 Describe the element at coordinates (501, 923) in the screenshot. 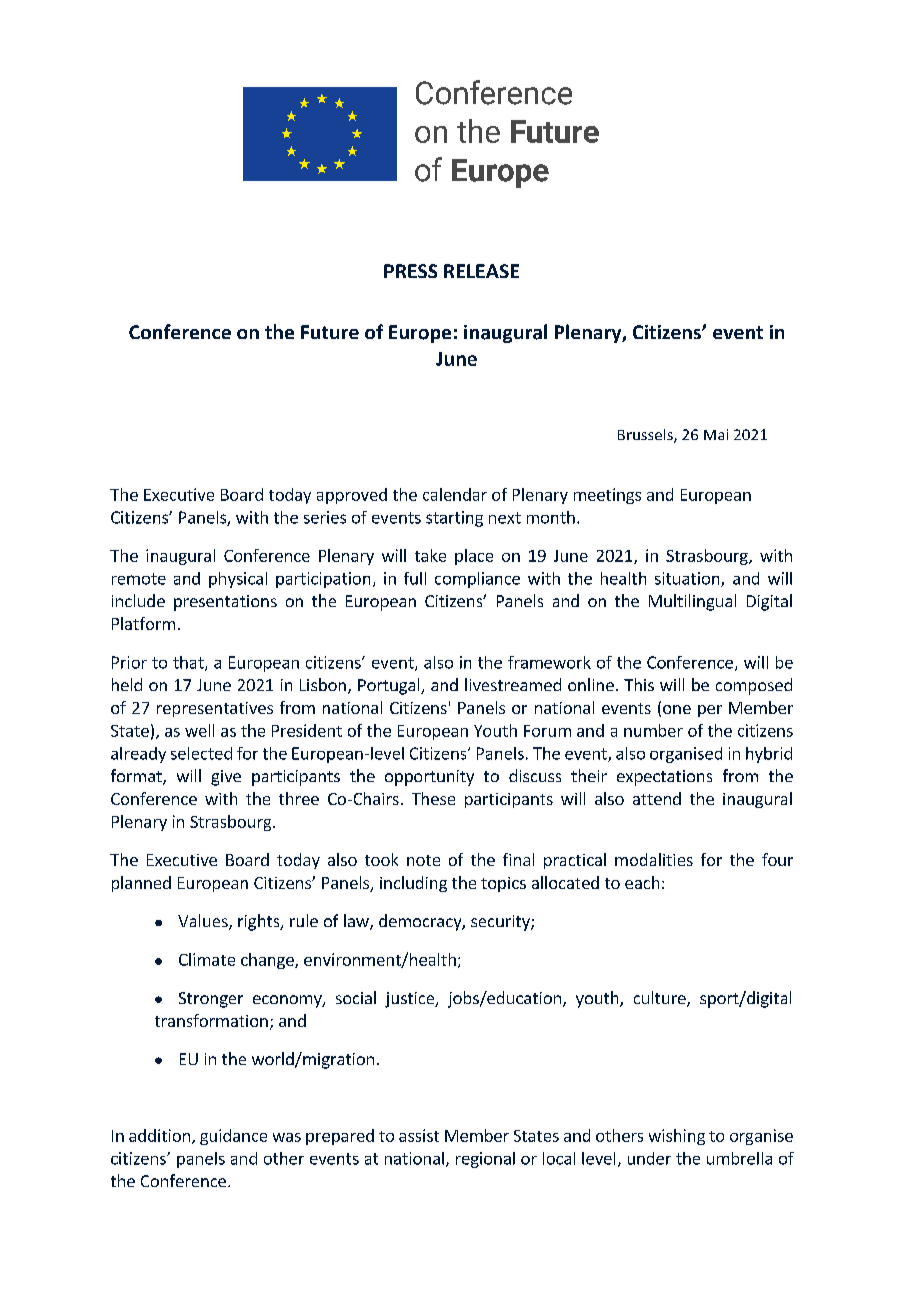

I see `security` at that location.
